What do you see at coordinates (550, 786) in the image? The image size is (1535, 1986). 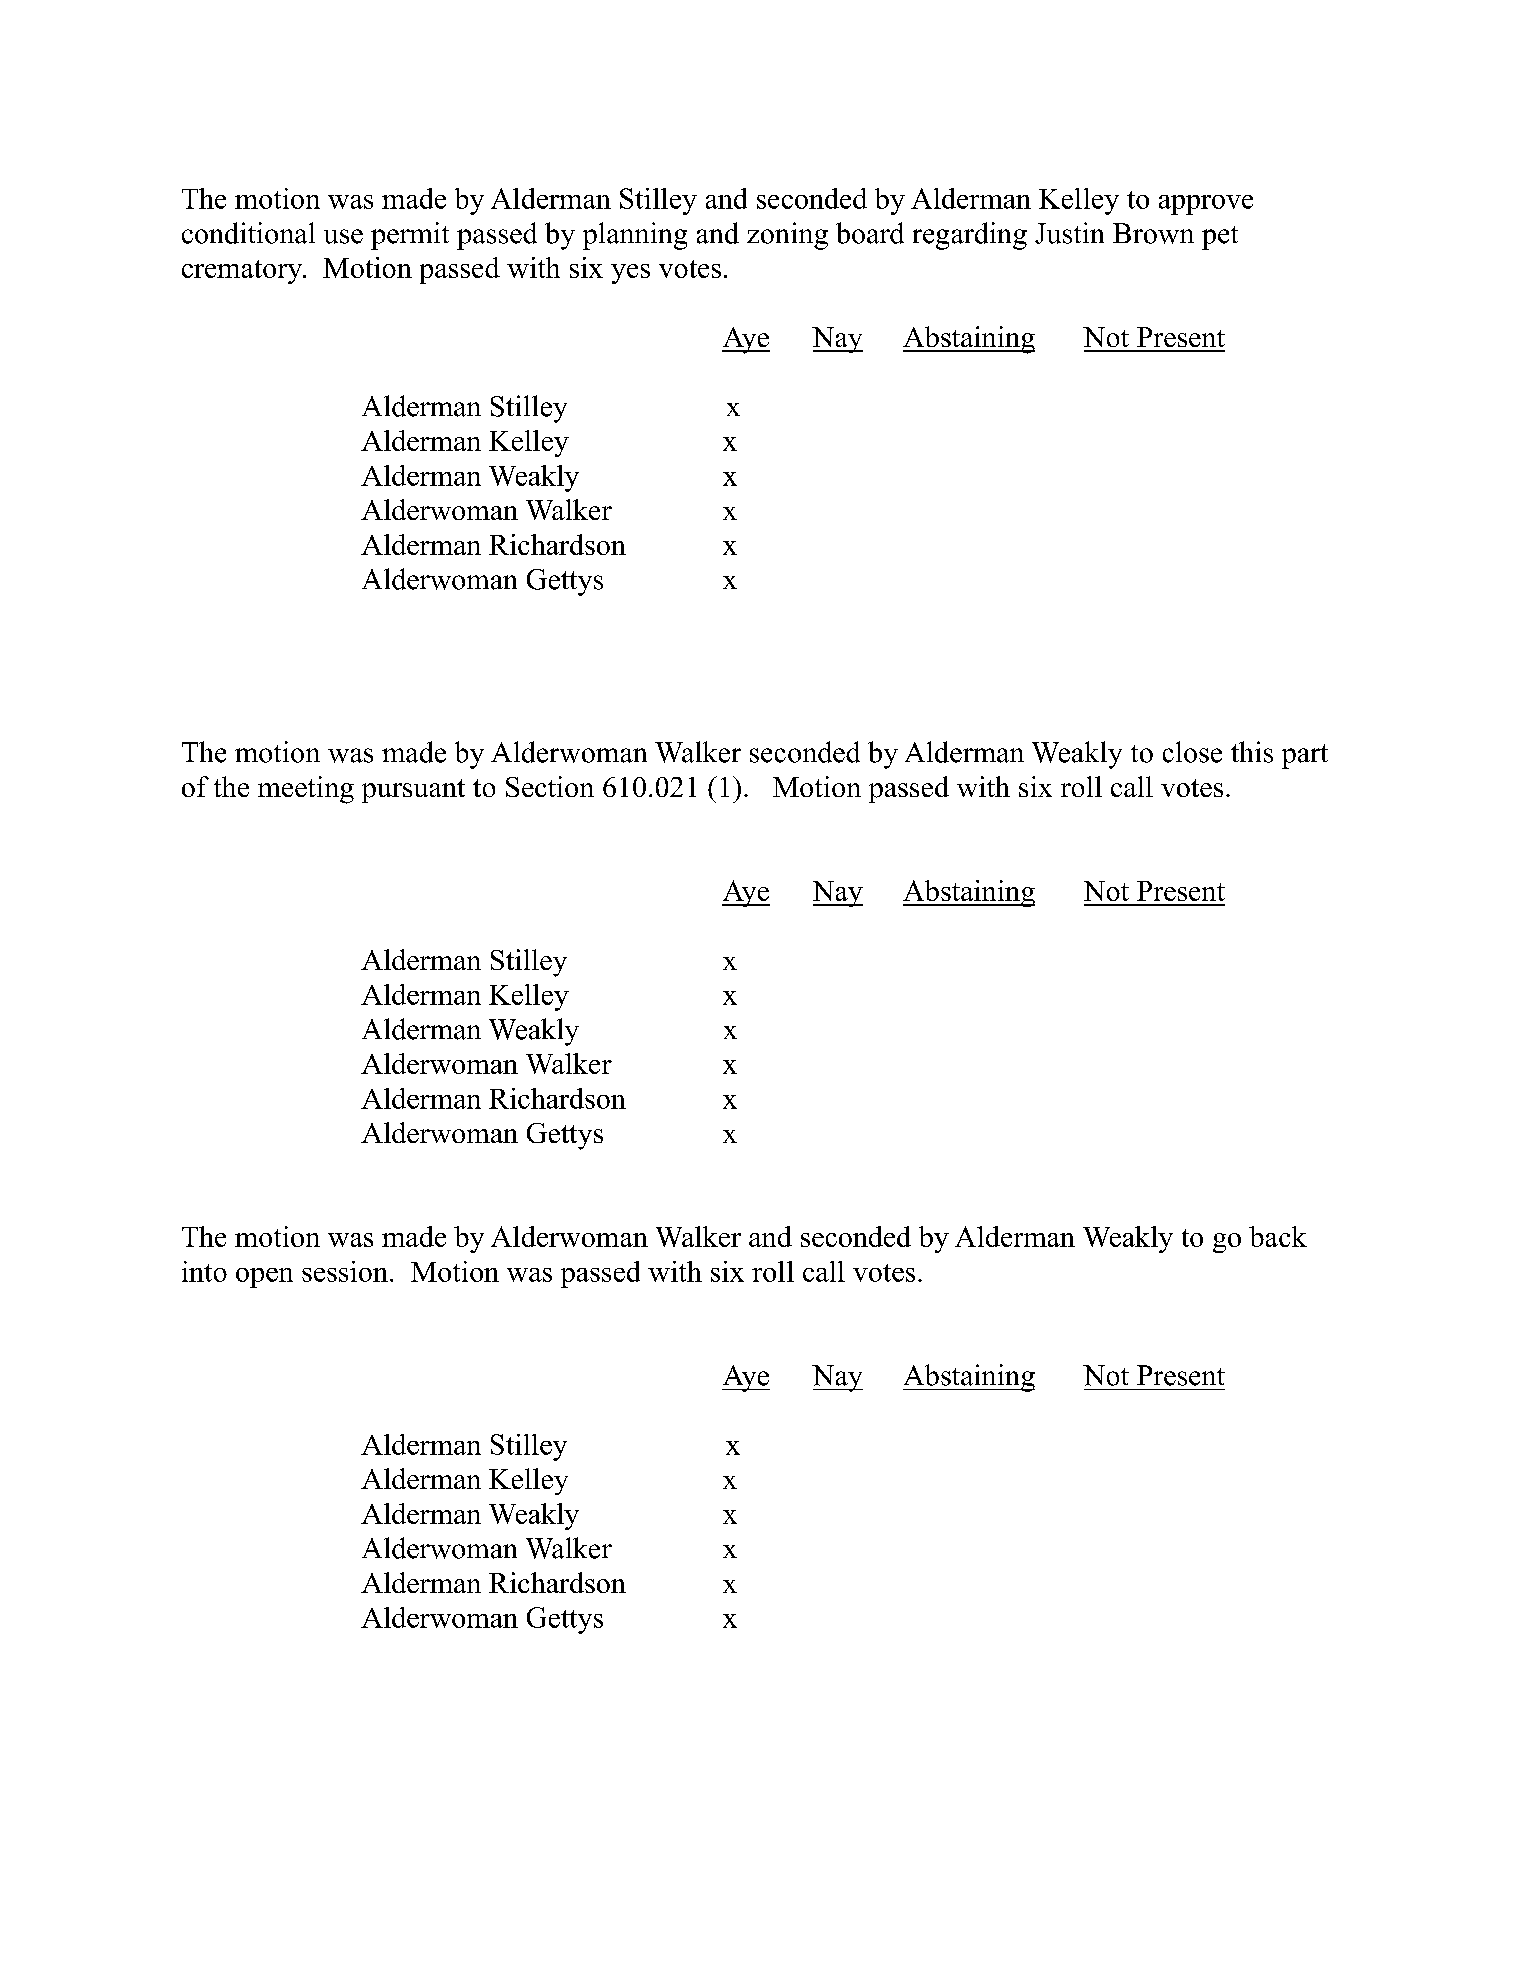 I see `Section` at bounding box center [550, 786].
